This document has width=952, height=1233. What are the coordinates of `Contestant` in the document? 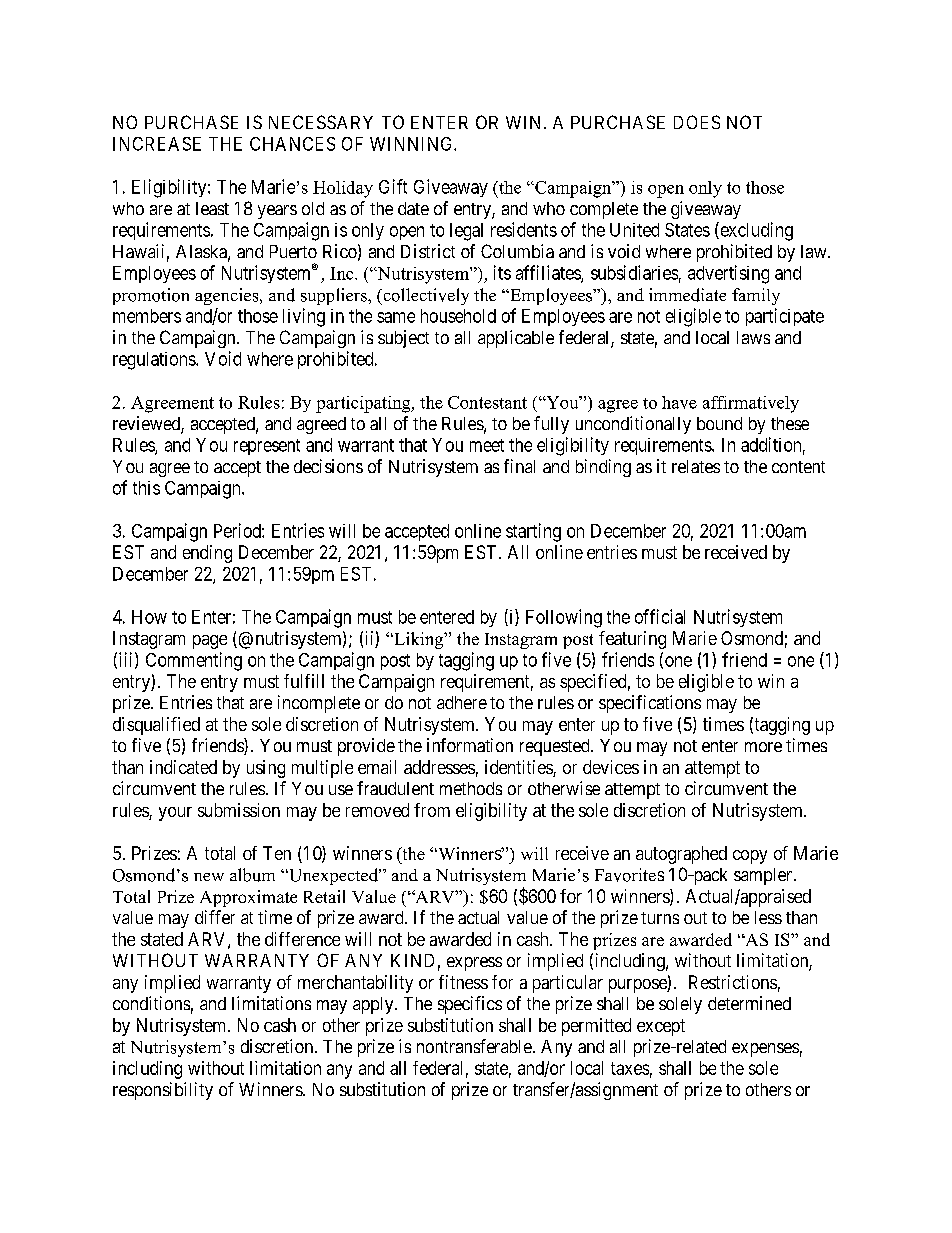 It's located at (487, 402).
